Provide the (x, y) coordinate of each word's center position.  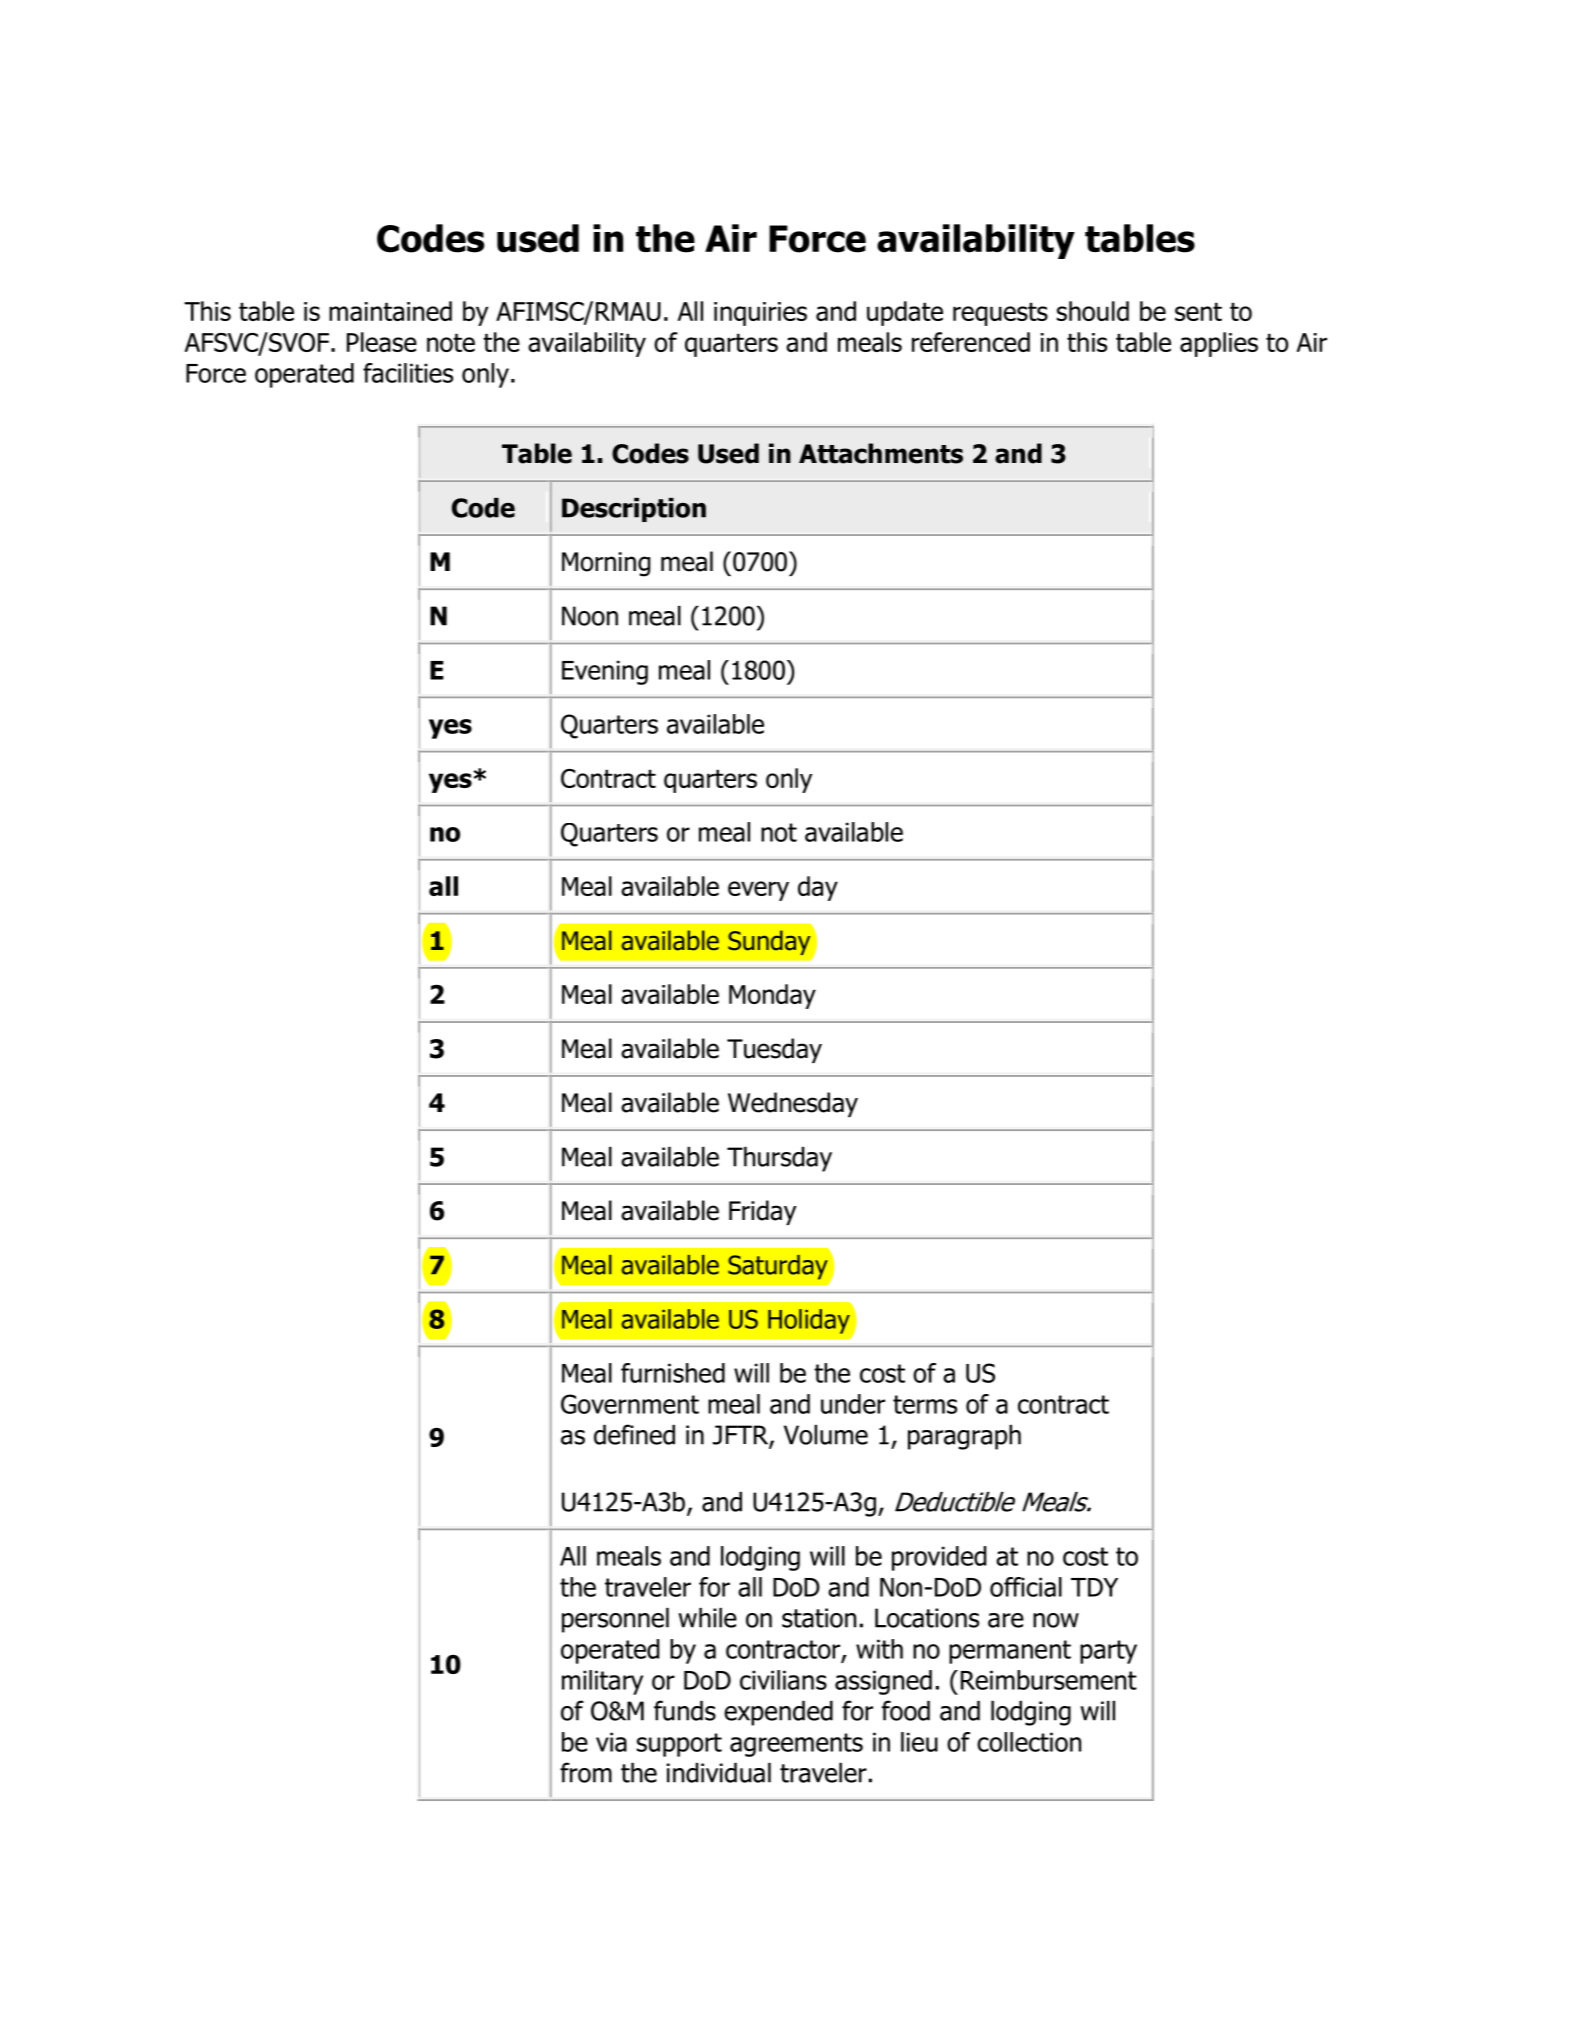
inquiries (760, 314)
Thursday (779, 1159)
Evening (605, 672)
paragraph (964, 1437)
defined (634, 1434)
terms (925, 1404)
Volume (826, 1435)
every (758, 891)
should (1093, 311)
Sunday (769, 942)
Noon (590, 616)
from (586, 1772)
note (451, 342)
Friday (763, 1212)
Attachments (881, 453)
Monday (772, 996)
